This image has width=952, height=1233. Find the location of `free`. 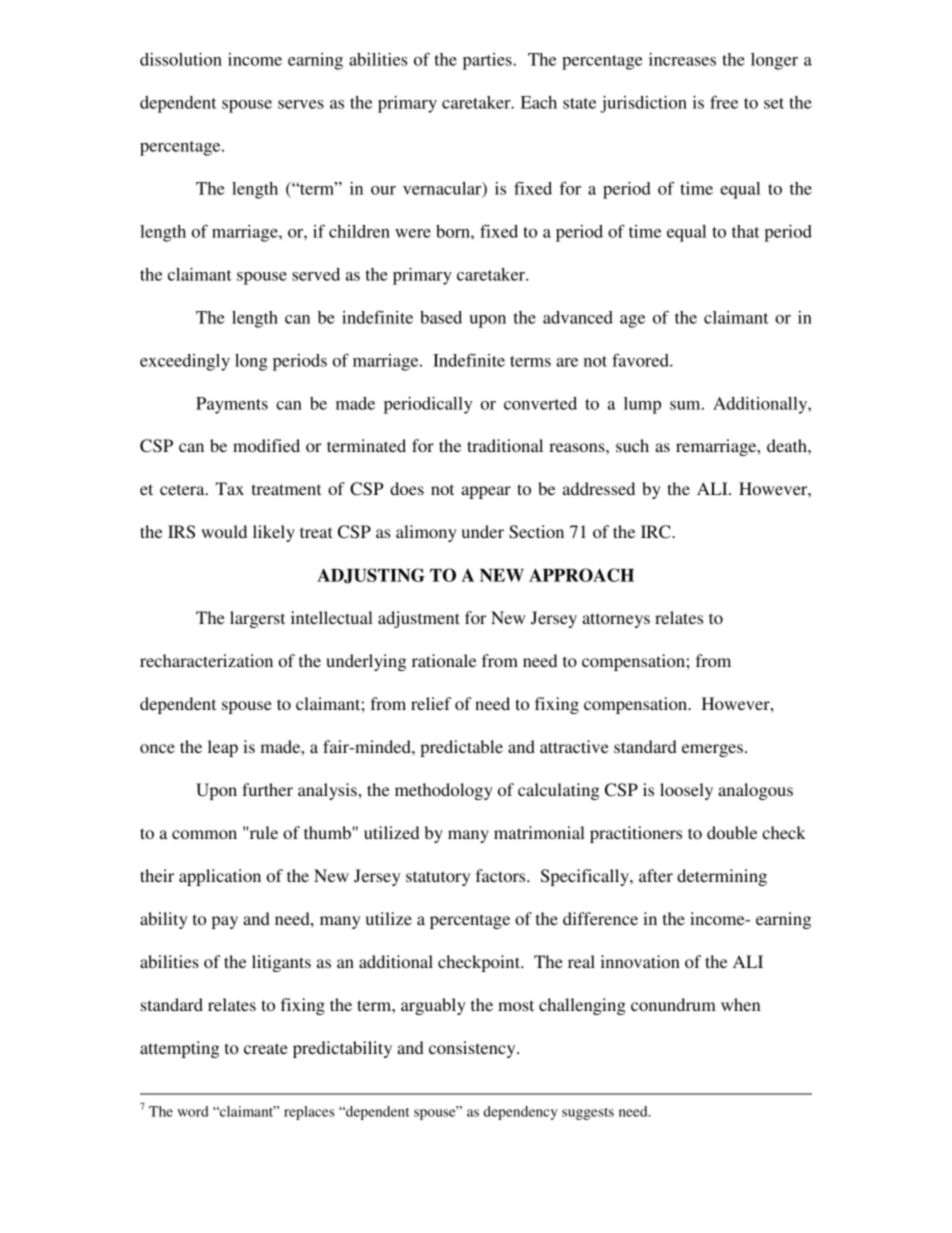

free is located at coordinates (724, 102).
